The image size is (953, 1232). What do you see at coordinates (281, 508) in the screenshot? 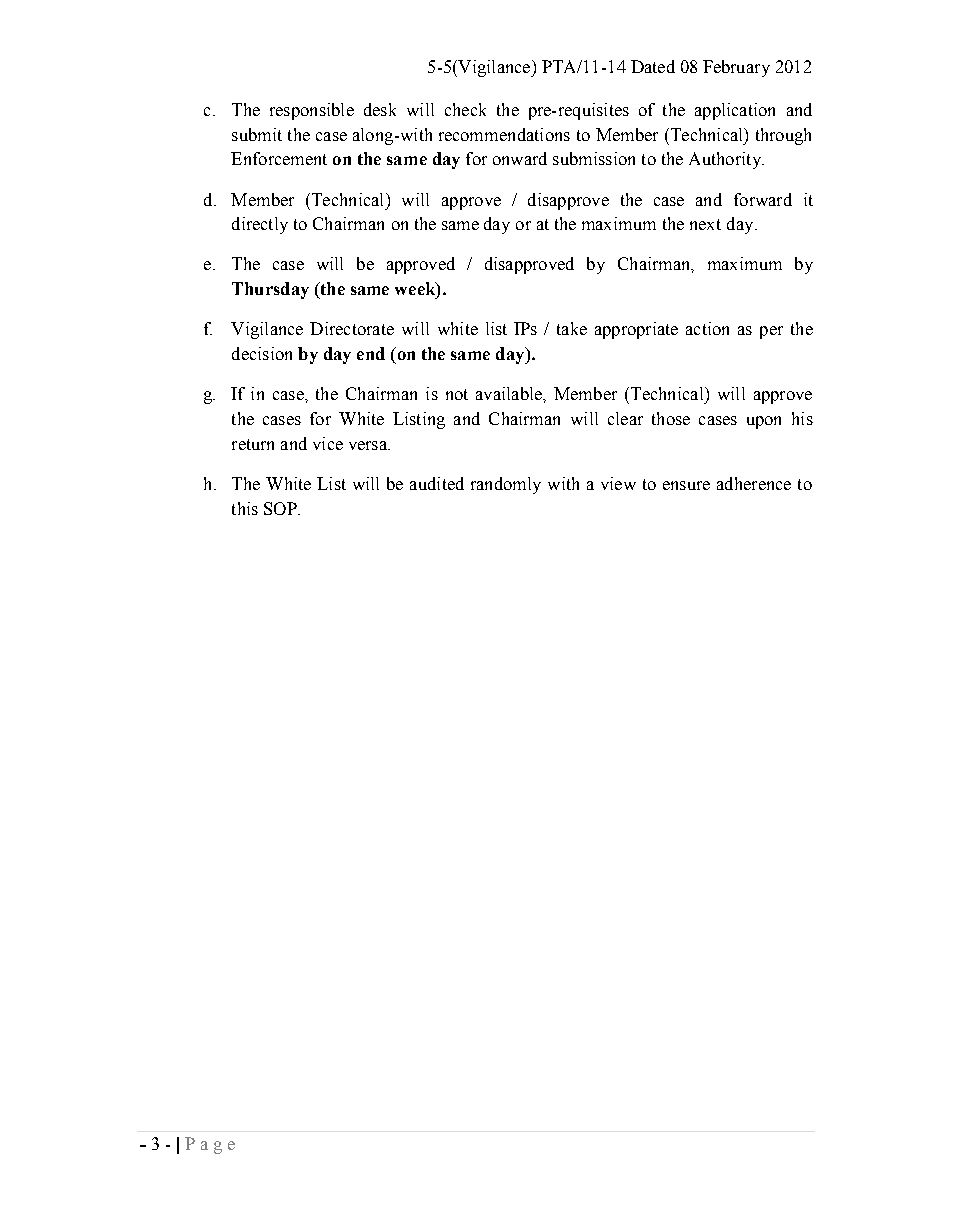
I see `SOP` at bounding box center [281, 508].
